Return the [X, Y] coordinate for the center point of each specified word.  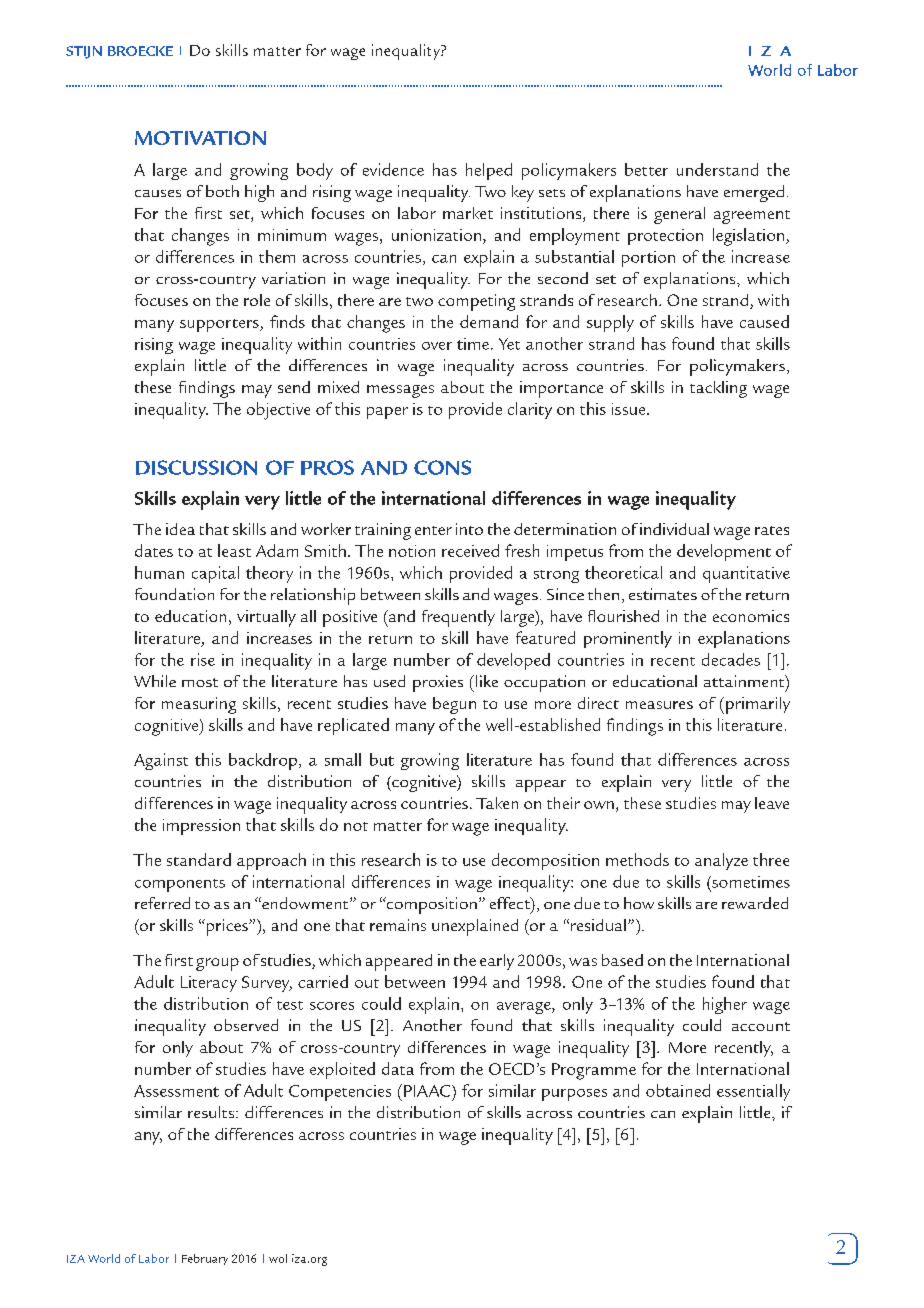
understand [717, 169]
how [639, 903]
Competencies [340, 1093]
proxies [438, 683]
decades [731, 659]
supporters [220, 325]
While [155, 681]
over [437, 346]
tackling [718, 389]
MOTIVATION [200, 138]
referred [162, 903]
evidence [393, 169]
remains [398, 925]
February [205, 1259]
